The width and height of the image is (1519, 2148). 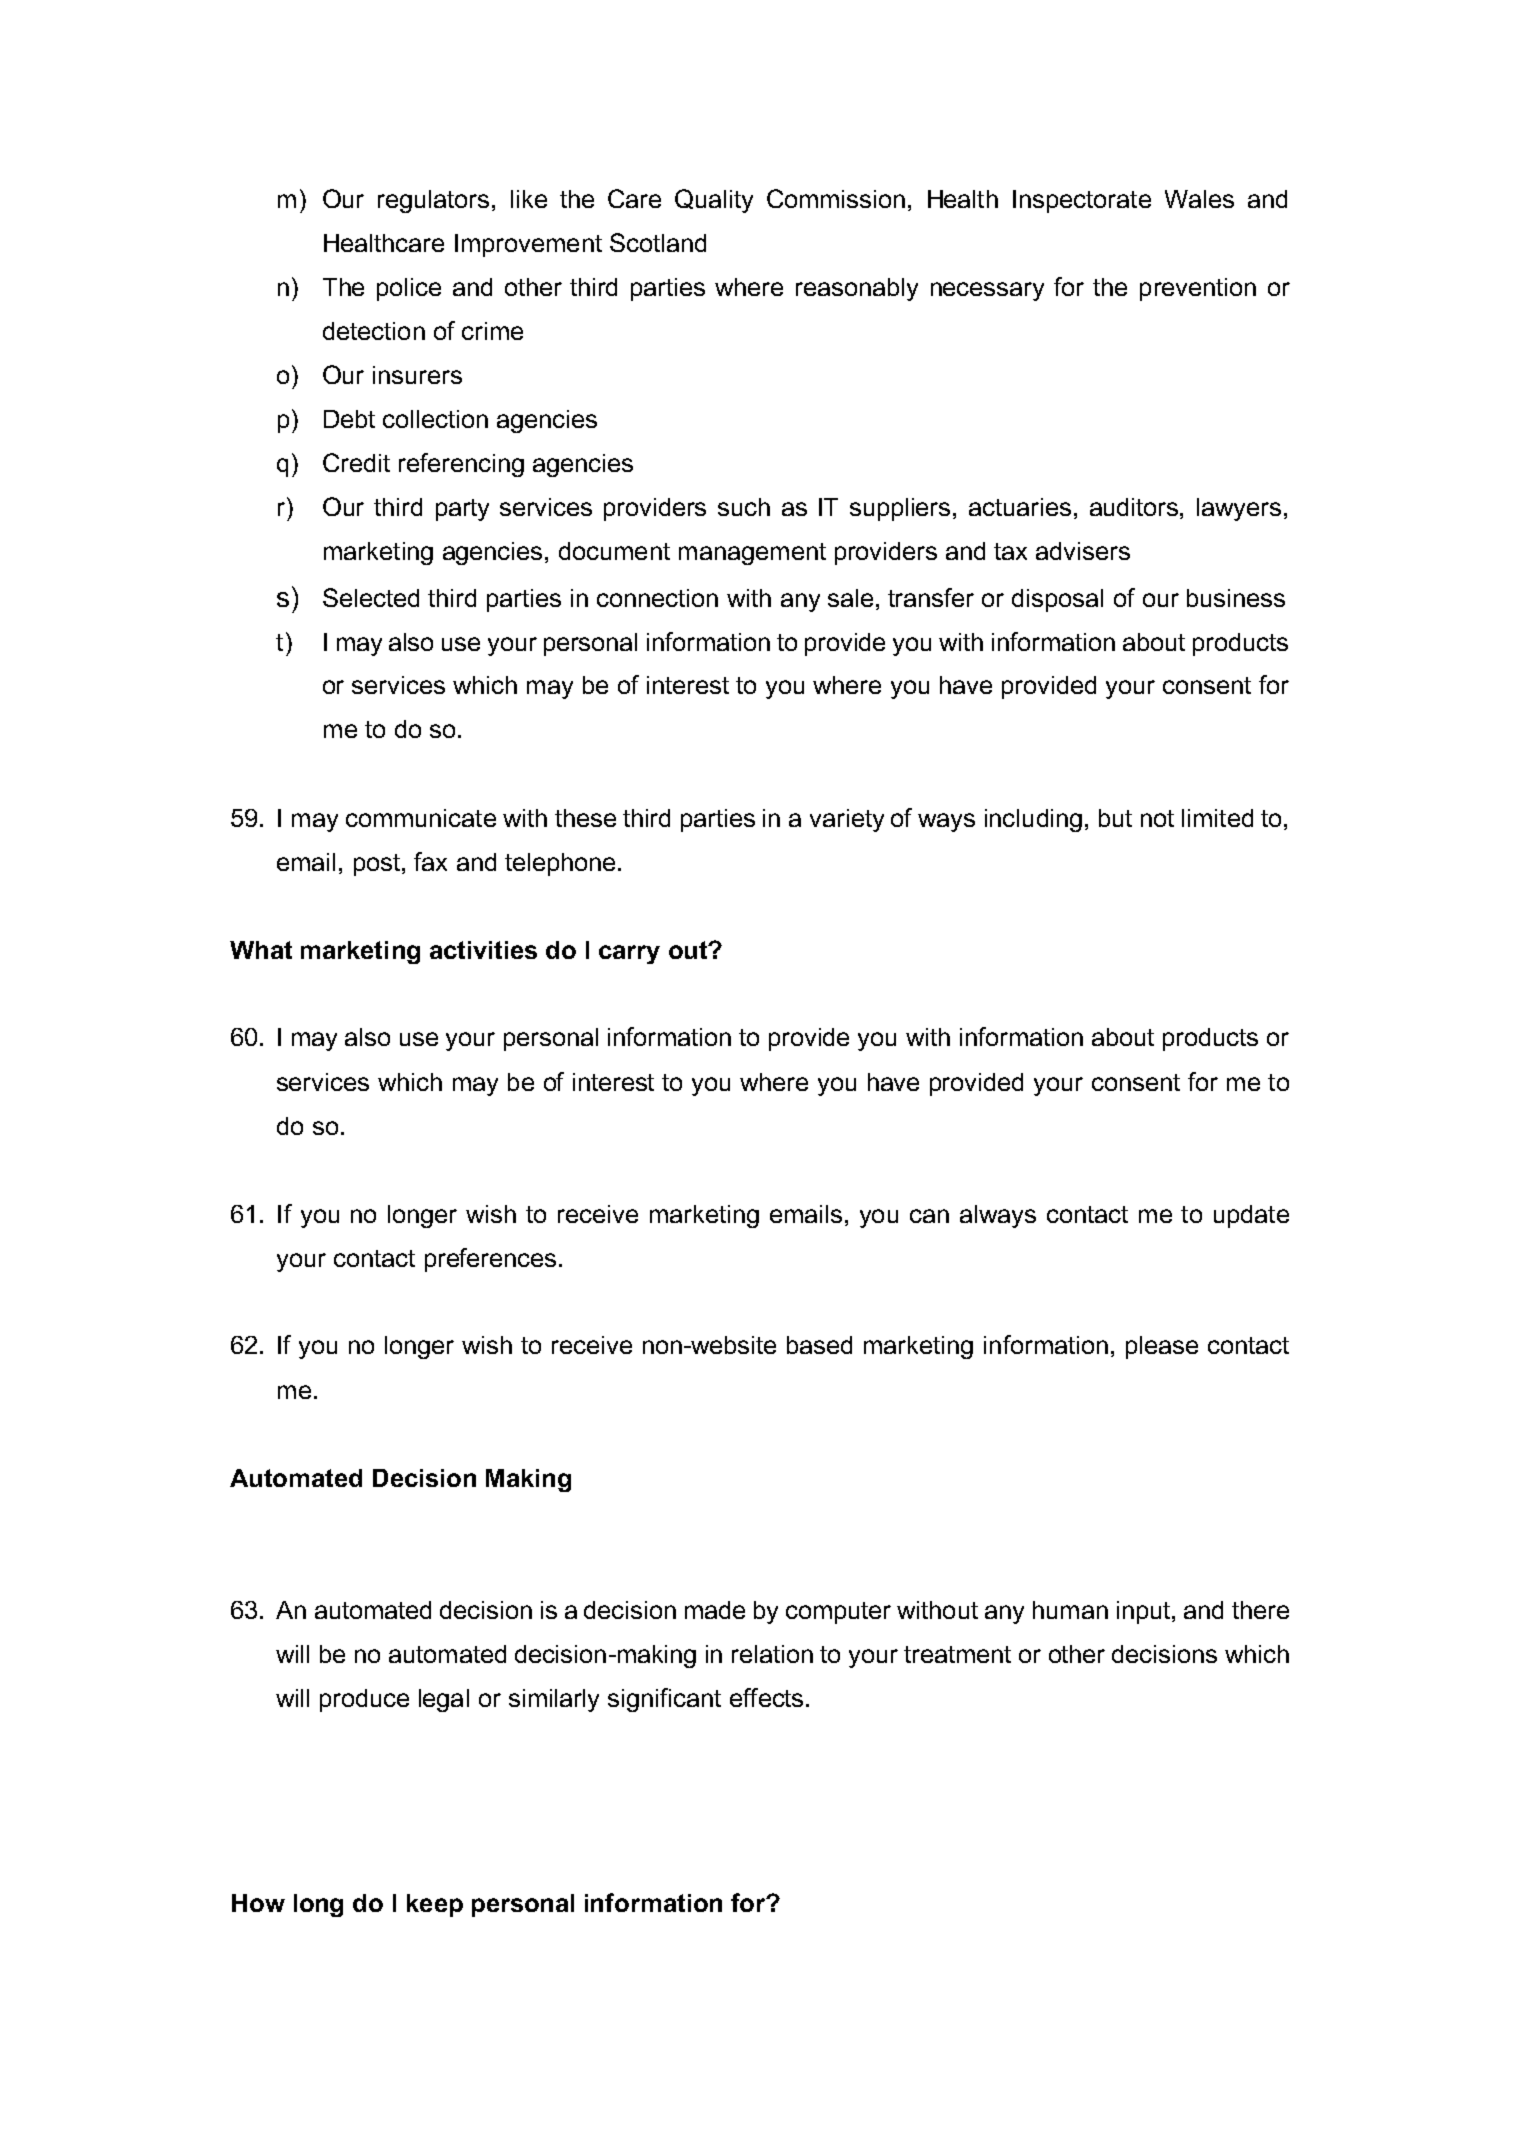 I want to click on please, so click(x=1162, y=1347).
